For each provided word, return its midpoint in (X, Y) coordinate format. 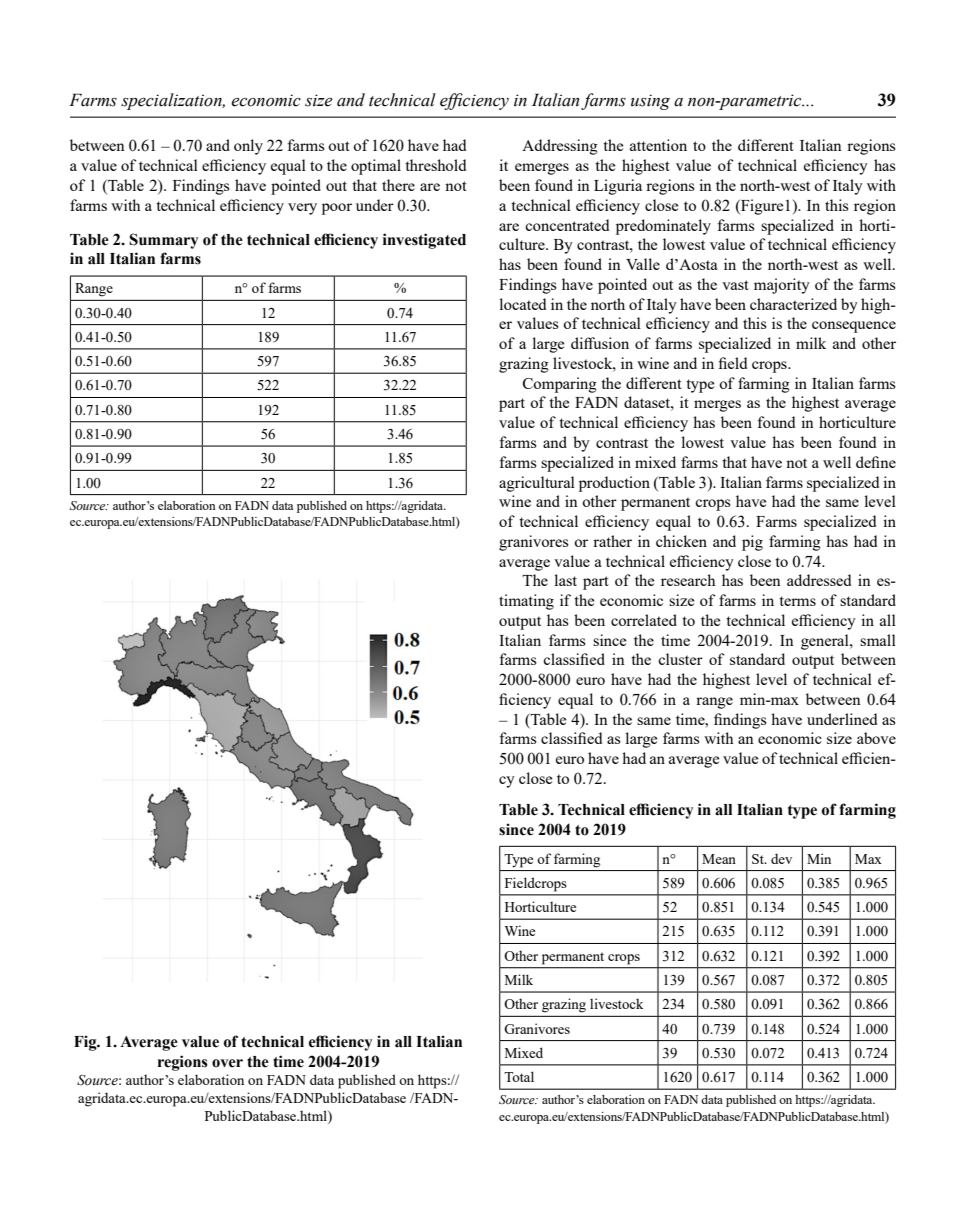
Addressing (560, 147)
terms (797, 601)
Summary (163, 241)
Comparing (560, 385)
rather (612, 541)
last (565, 580)
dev (781, 858)
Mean (719, 859)
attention (658, 145)
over (227, 1063)
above (876, 738)
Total (519, 1076)
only (248, 147)
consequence (854, 327)
